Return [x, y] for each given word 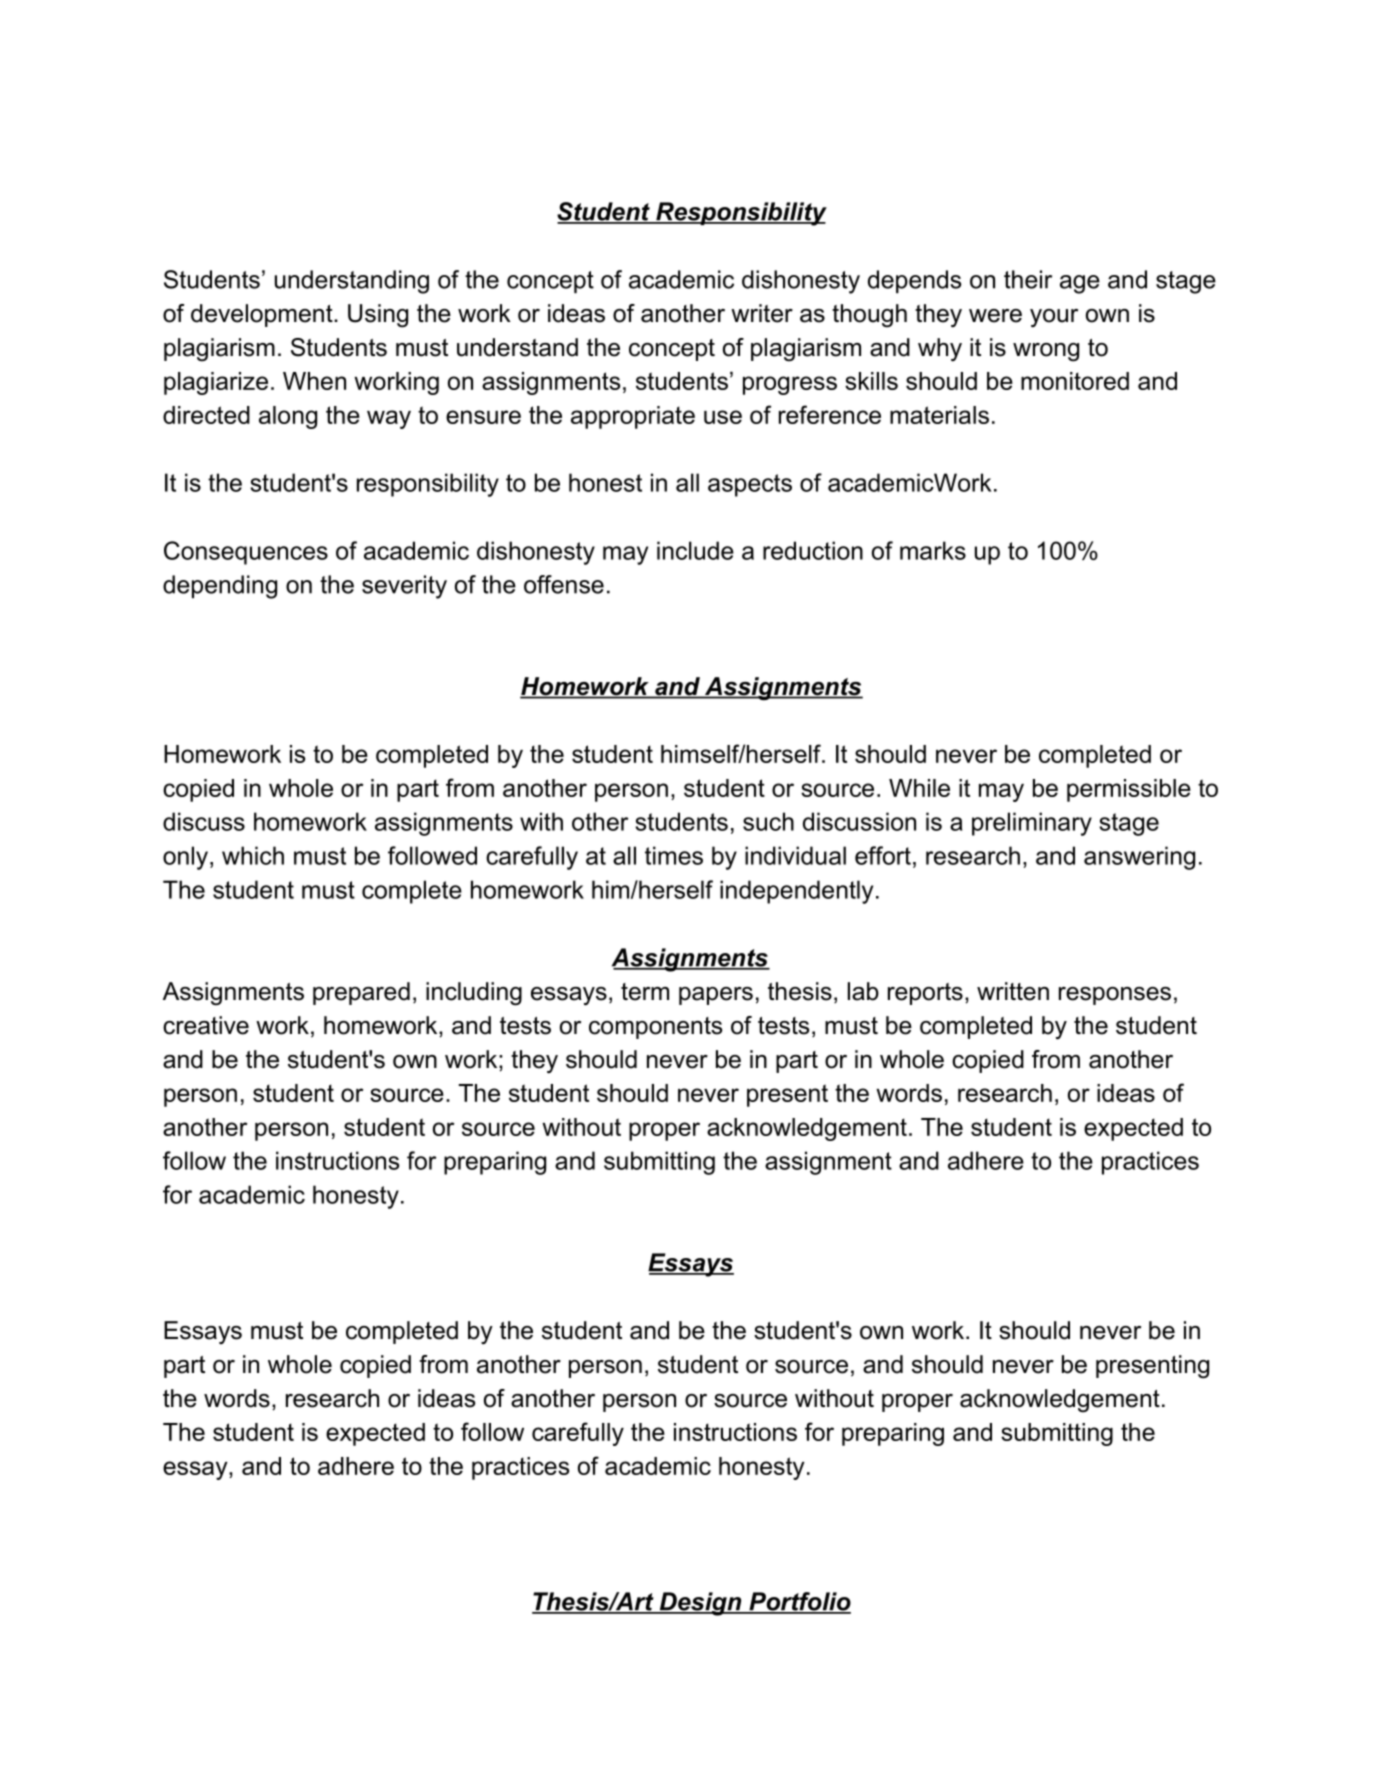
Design [700, 1604]
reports [925, 994]
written [1013, 991]
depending [220, 587]
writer [762, 313]
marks [933, 550]
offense [564, 584]
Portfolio [799, 1602]
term [645, 992]
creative [206, 1025]
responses [1115, 996]
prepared [361, 993]
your [1054, 318]
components [655, 1028]
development [263, 315]
